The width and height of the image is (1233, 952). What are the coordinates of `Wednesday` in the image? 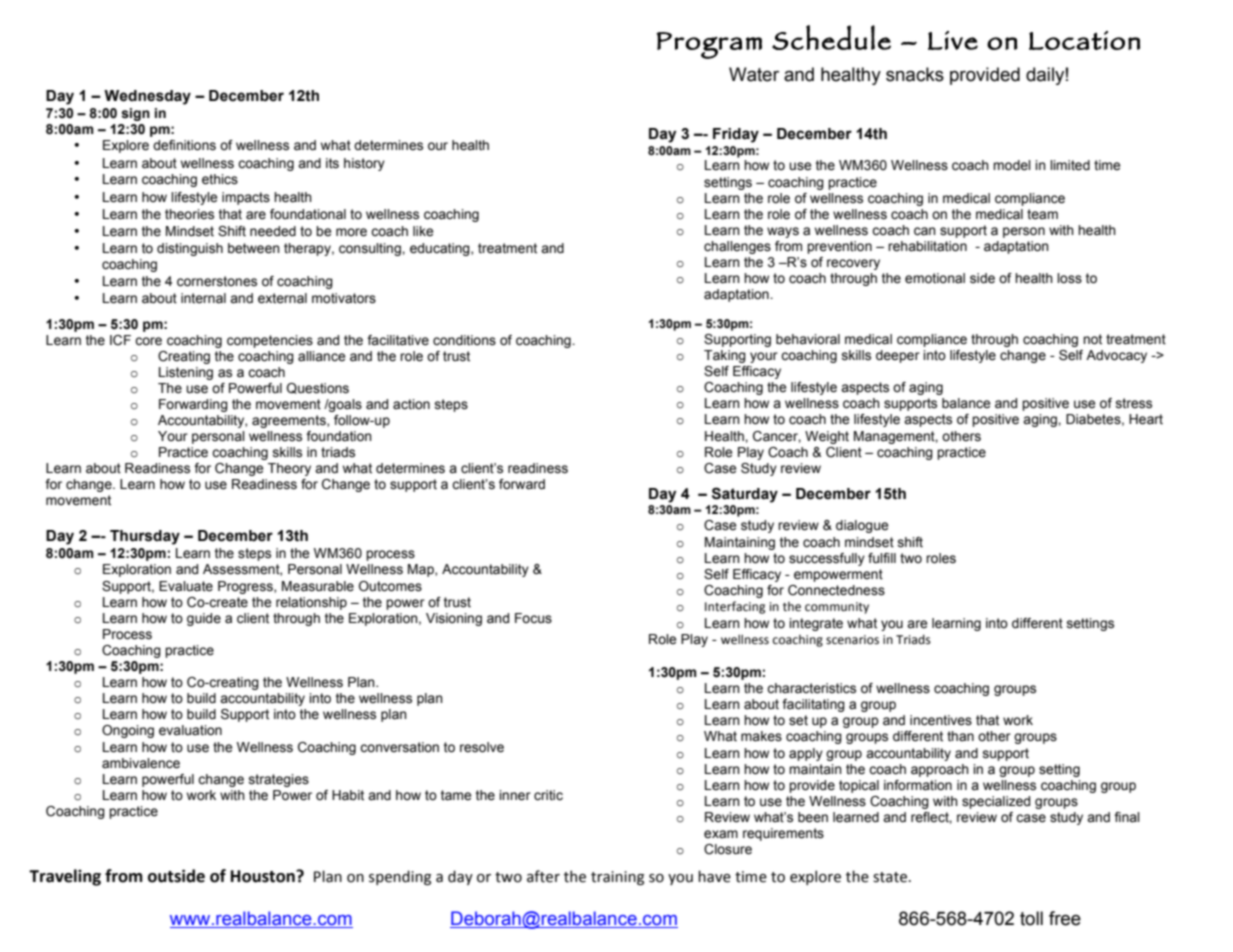 It's located at (147, 97).
